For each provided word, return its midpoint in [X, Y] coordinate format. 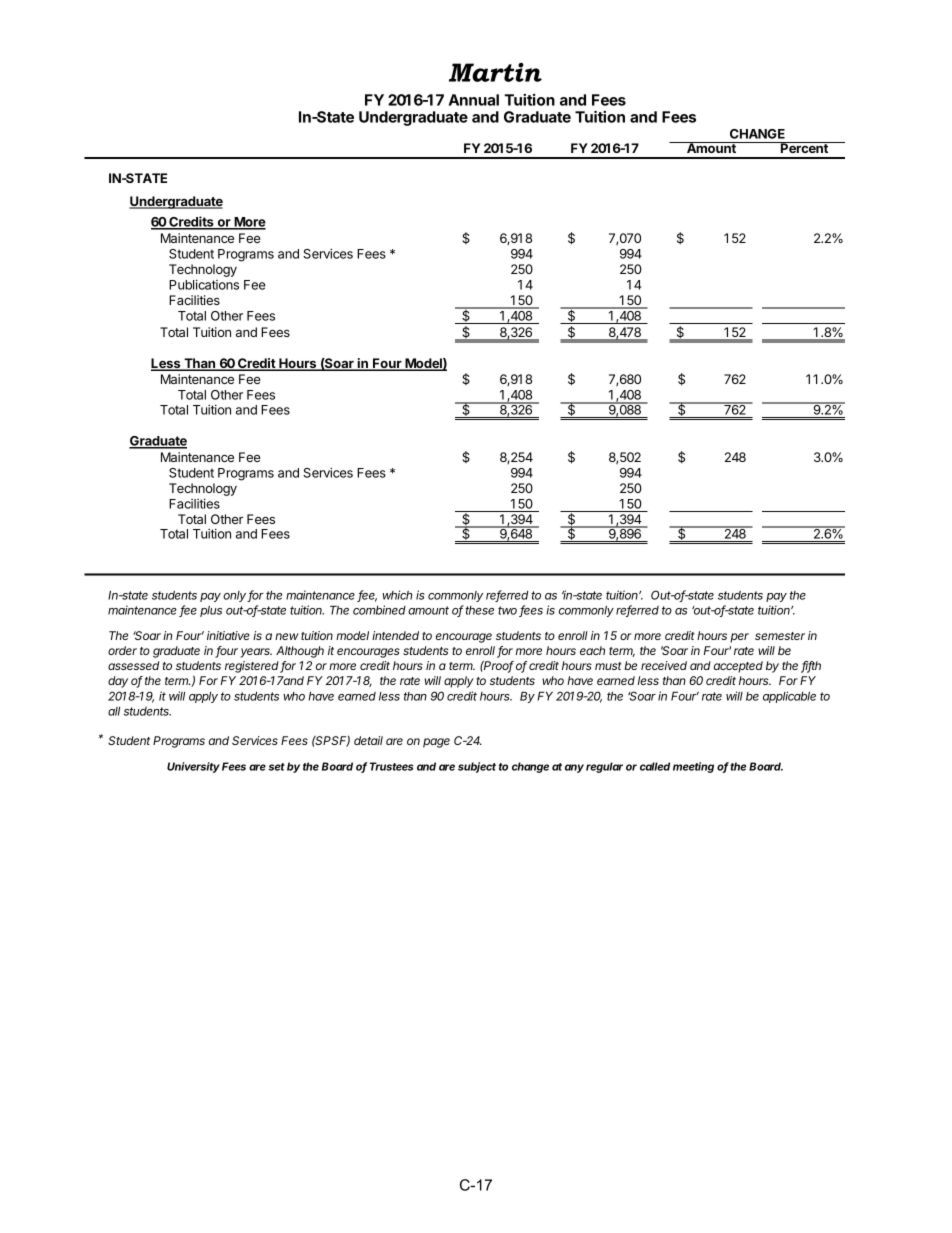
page [436, 743]
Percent [804, 147]
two [509, 611]
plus [211, 611]
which [397, 595]
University [193, 767]
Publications [204, 284]
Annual [474, 100]
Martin [495, 72]
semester [780, 636]
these [479, 610]
